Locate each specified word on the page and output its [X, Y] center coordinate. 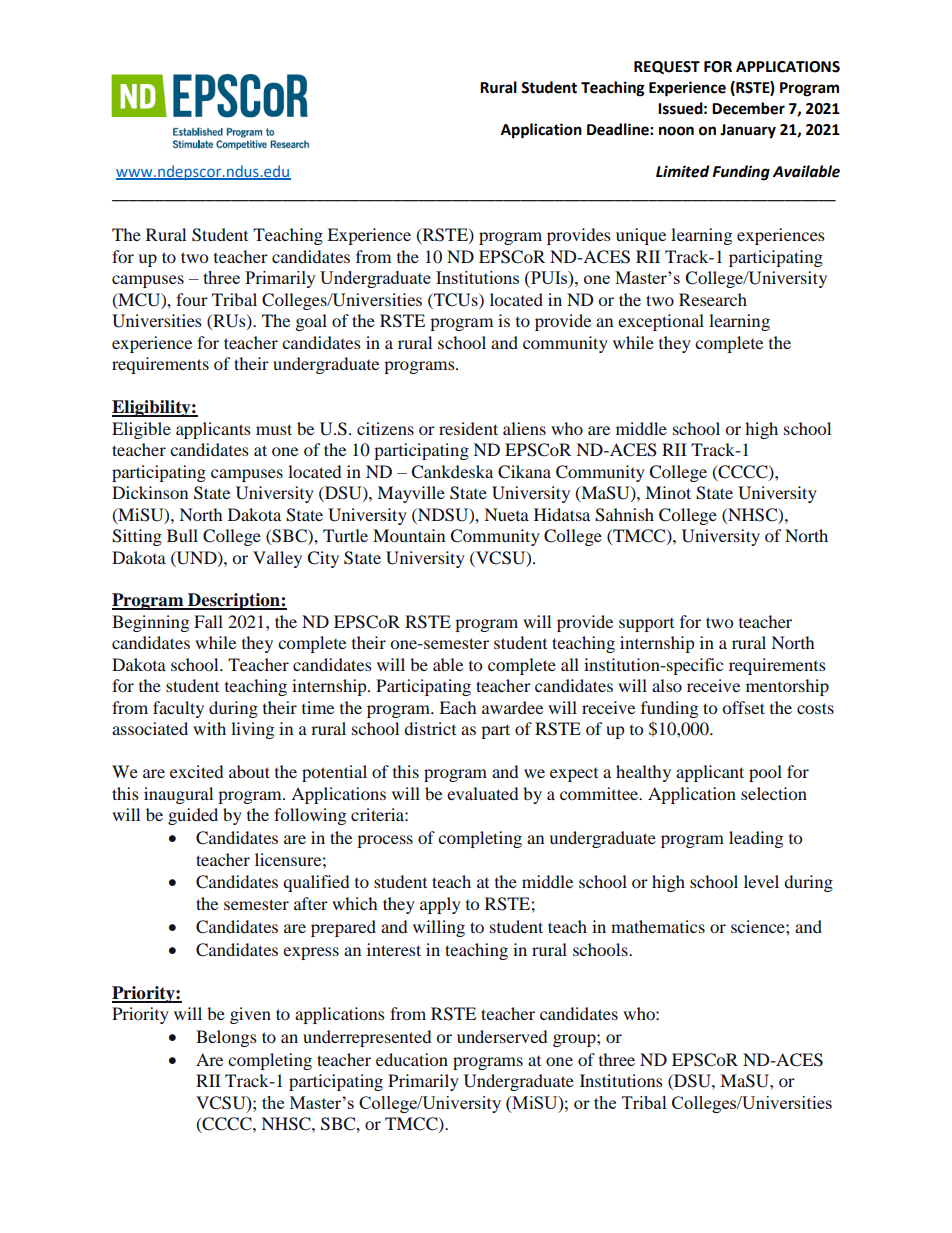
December [748, 108]
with [209, 728]
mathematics [658, 926]
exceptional [661, 322]
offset [744, 707]
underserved [502, 1036]
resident [468, 428]
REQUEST [667, 67]
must [274, 429]
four [192, 299]
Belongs [226, 1038]
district [430, 728]
